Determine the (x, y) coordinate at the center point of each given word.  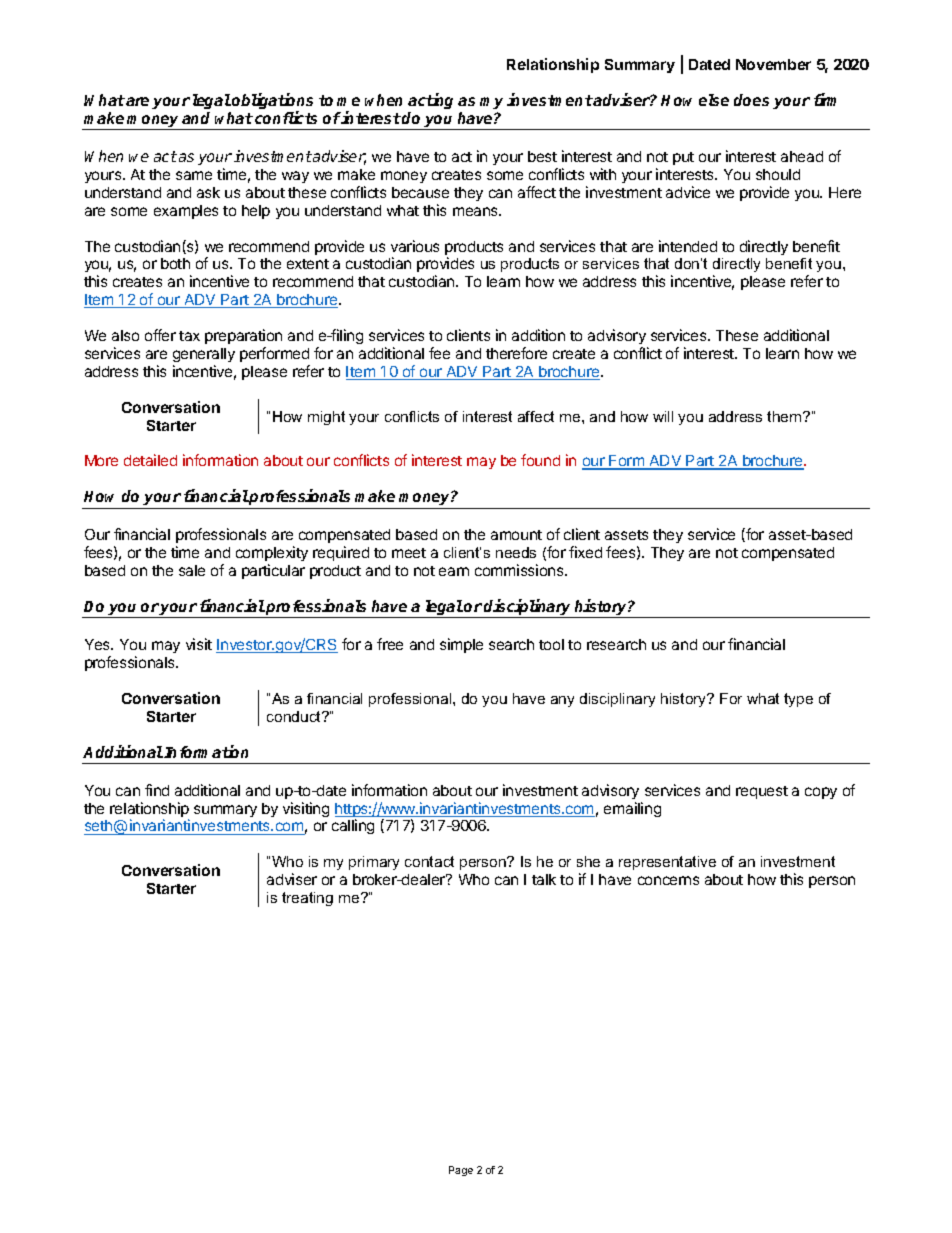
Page (461, 1171)
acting (430, 101)
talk (544, 879)
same (194, 175)
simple (461, 645)
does (751, 100)
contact (429, 861)
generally (204, 355)
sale (192, 570)
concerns (668, 880)
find (157, 790)
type (798, 700)
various (415, 246)
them (785, 416)
